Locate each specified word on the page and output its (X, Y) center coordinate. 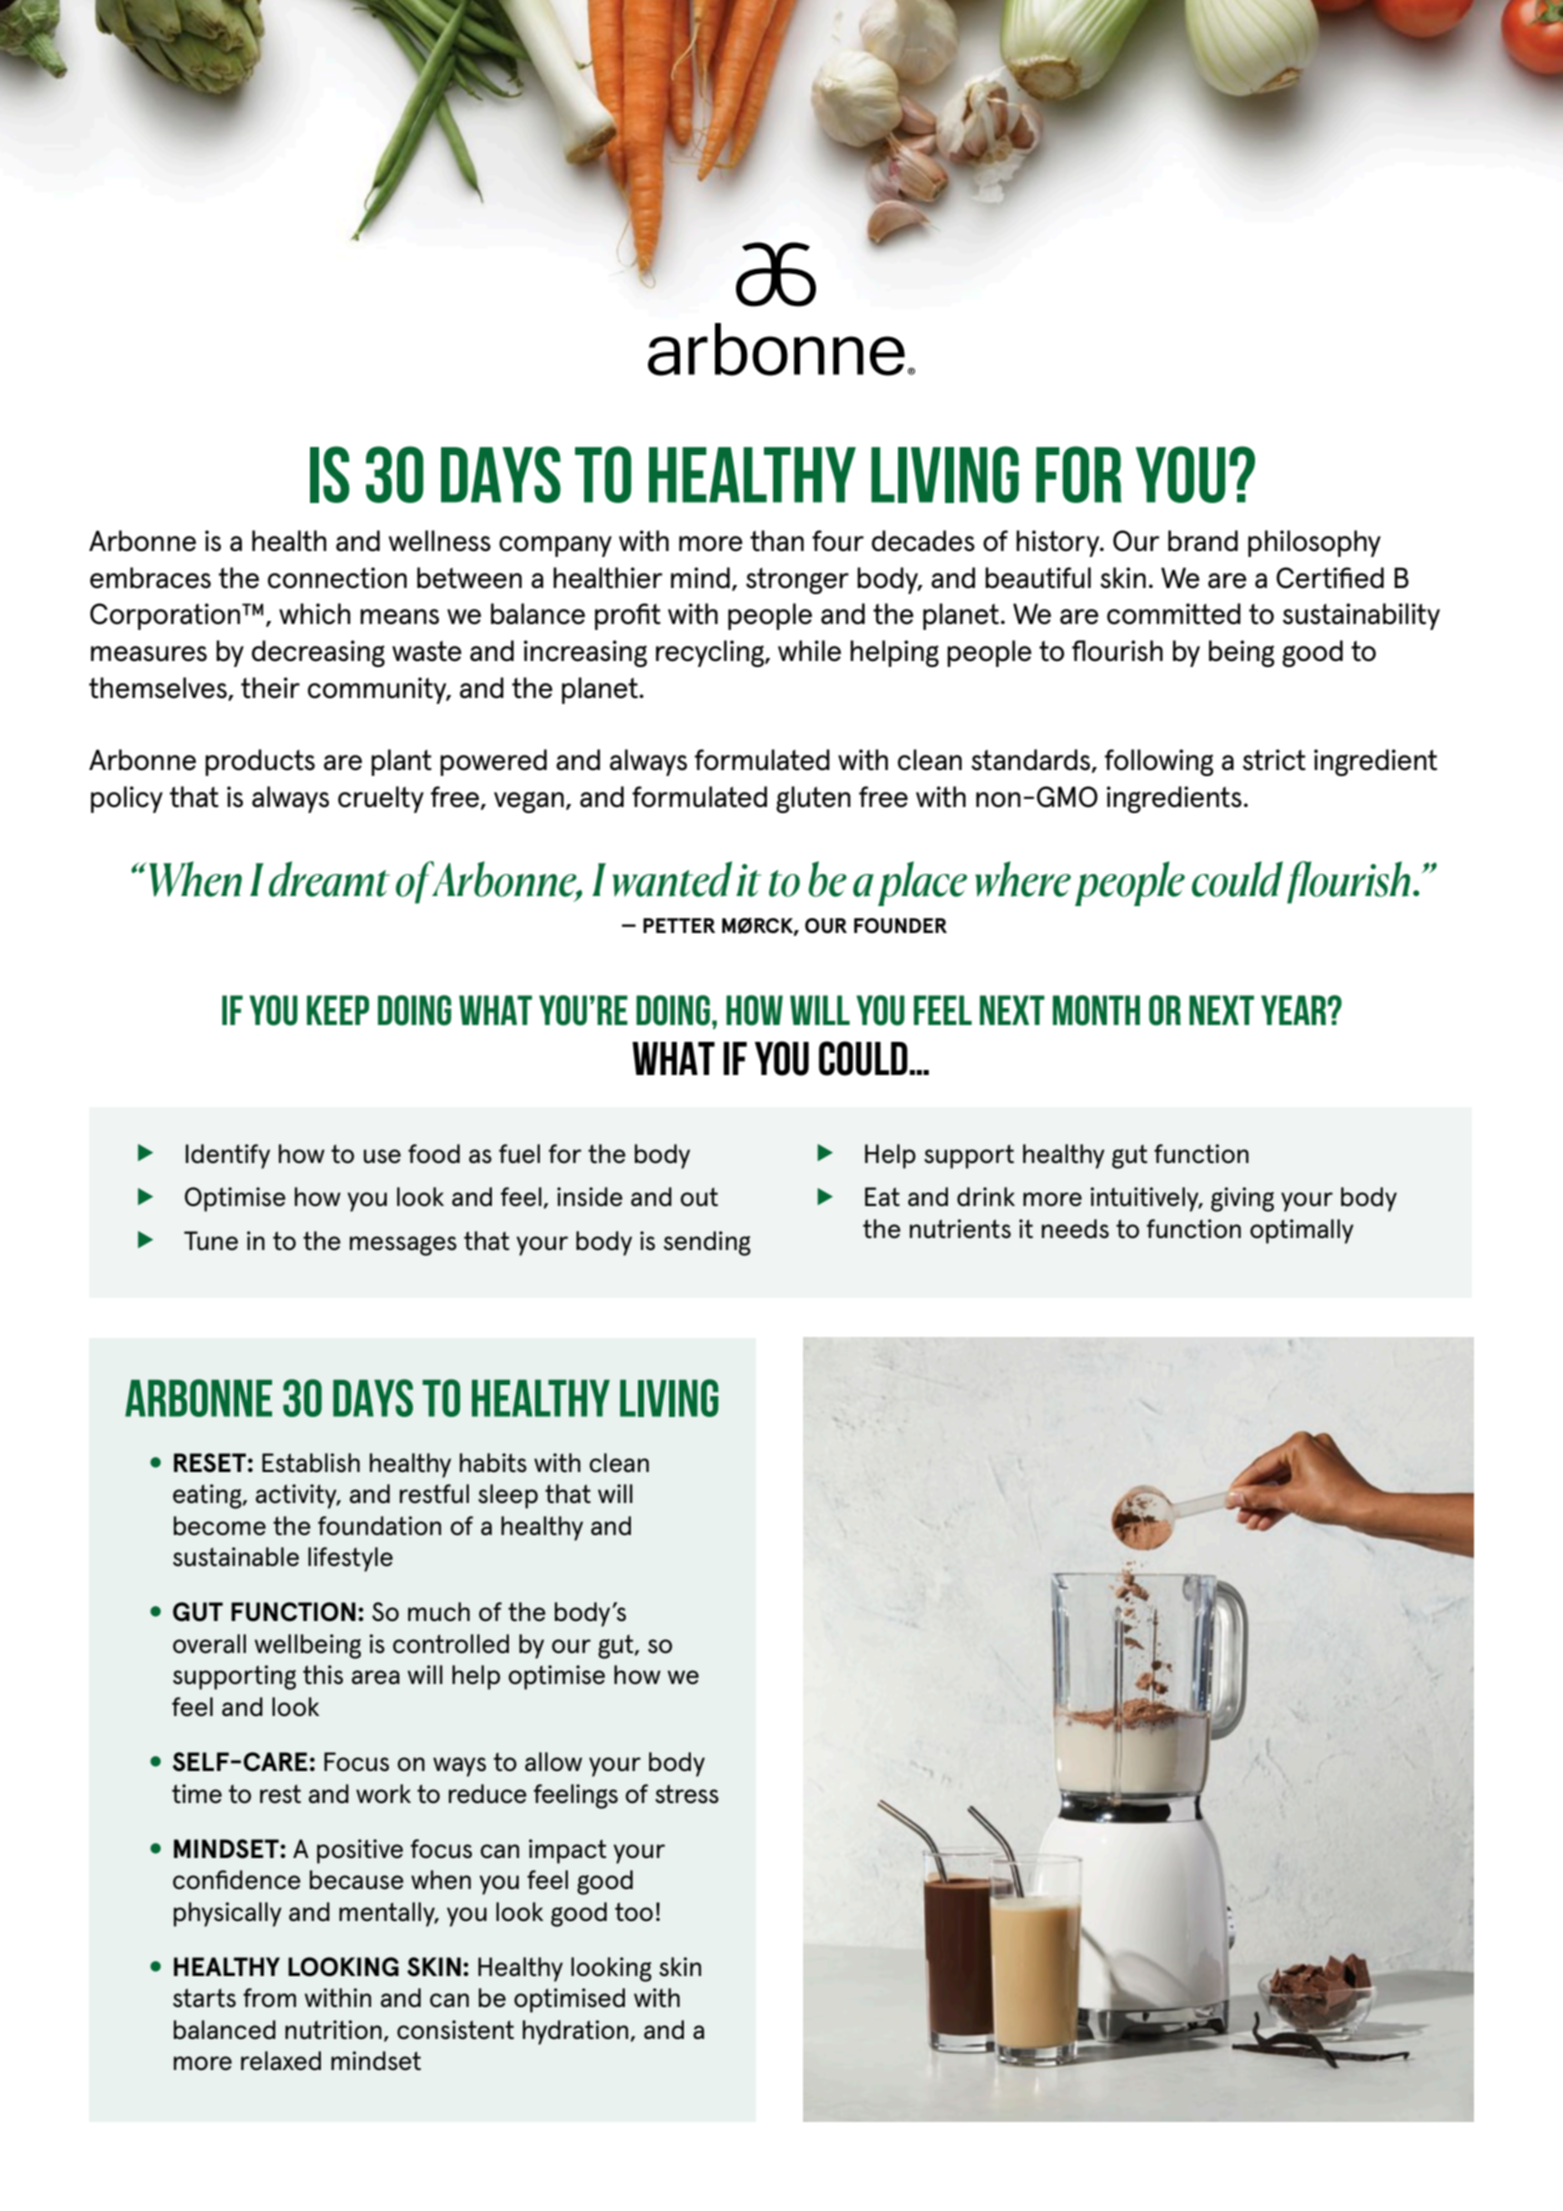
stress (687, 1794)
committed (1174, 614)
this (323, 1675)
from (269, 1998)
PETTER (679, 925)
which (315, 614)
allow (553, 1761)
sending (707, 1243)
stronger (797, 581)
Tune (211, 1241)
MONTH (1096, 1010)
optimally (1302, 1231)
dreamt (329, 879)
